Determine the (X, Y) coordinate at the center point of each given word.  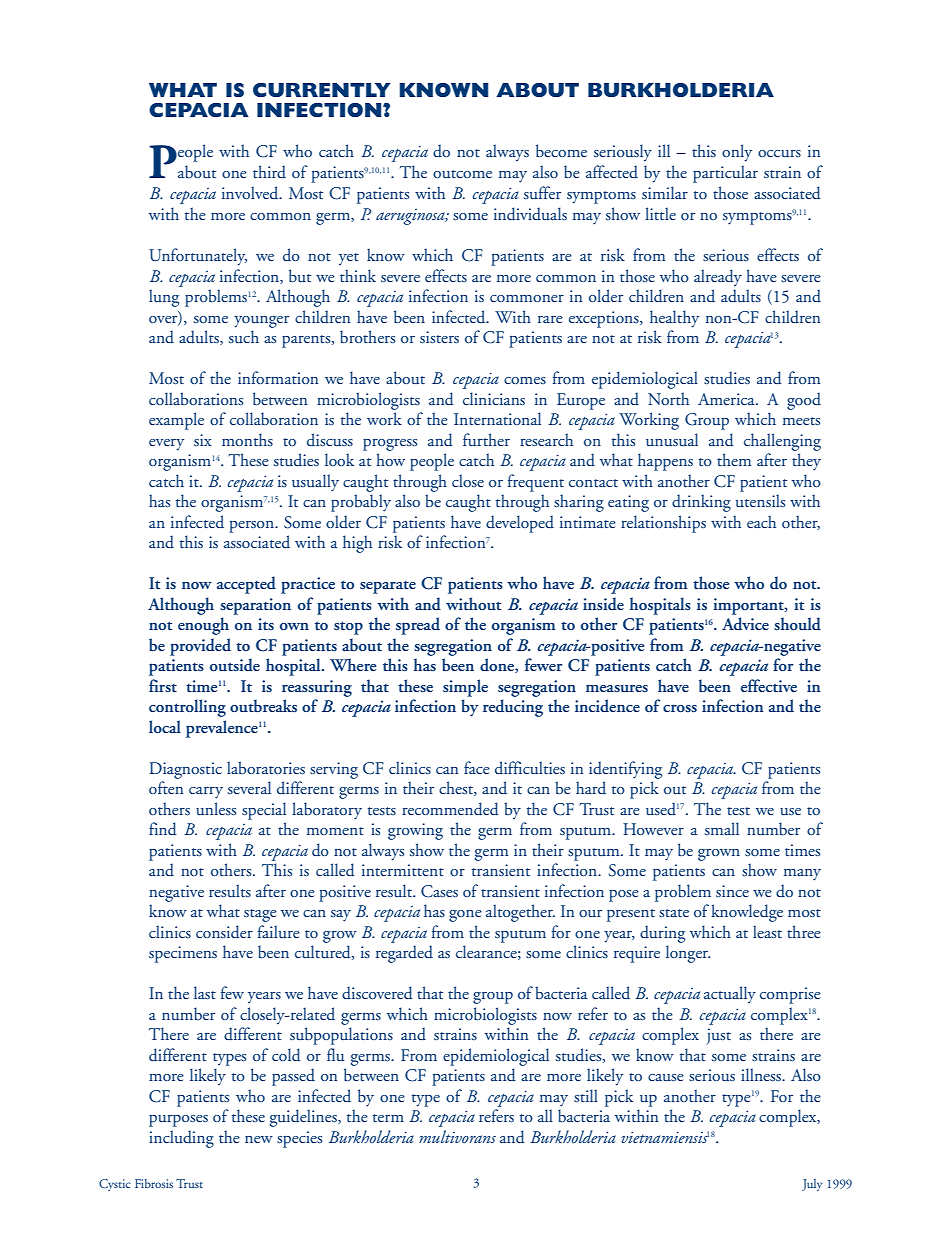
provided (200, 647)
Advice (745, 624)
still (586, 1095)
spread (418, 626)
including (181, 1139)
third (269, 172)
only (737, 153)
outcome (462, 174)
